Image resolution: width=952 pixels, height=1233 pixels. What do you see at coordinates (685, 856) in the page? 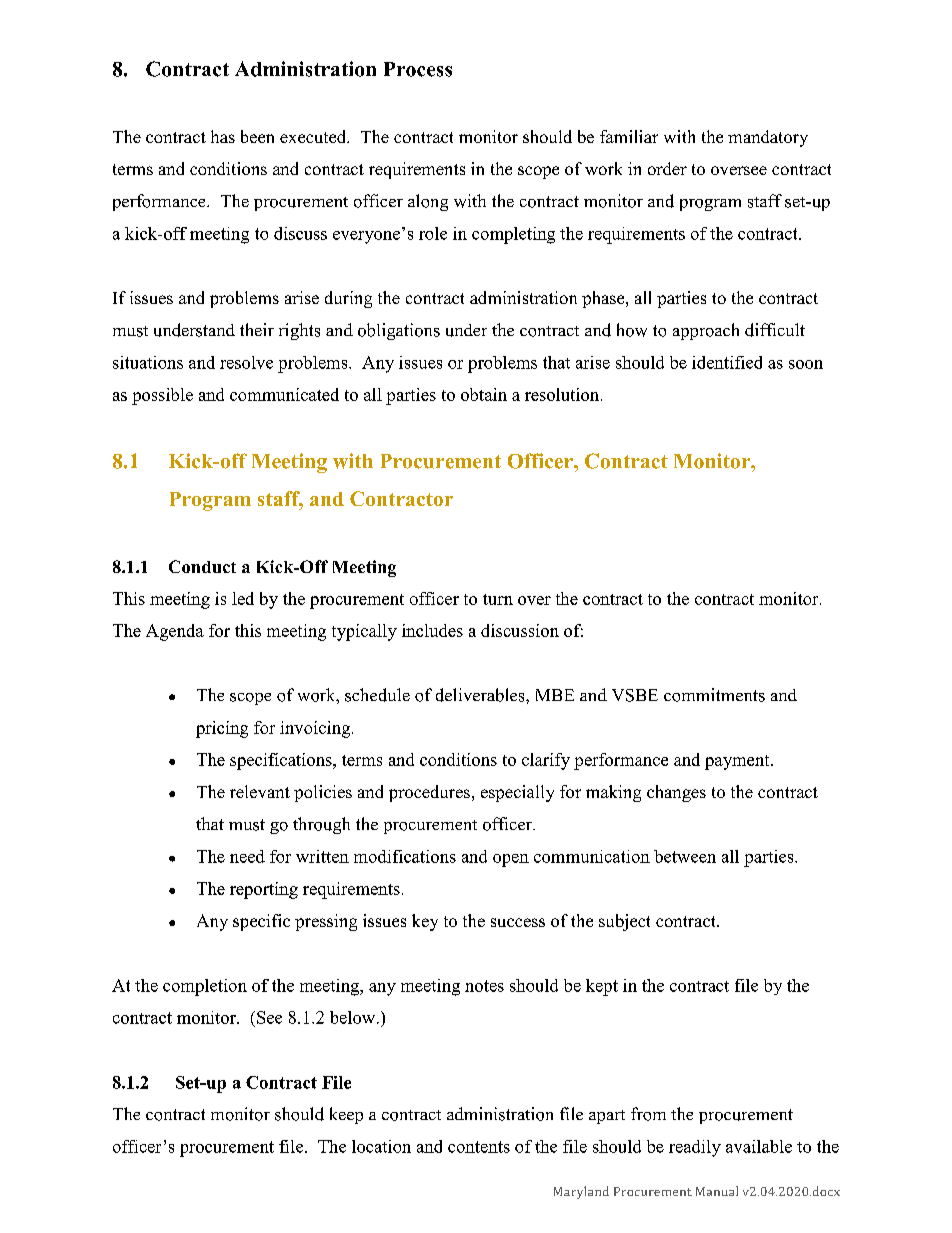
I see `between` at bounding box center [685, 856].
